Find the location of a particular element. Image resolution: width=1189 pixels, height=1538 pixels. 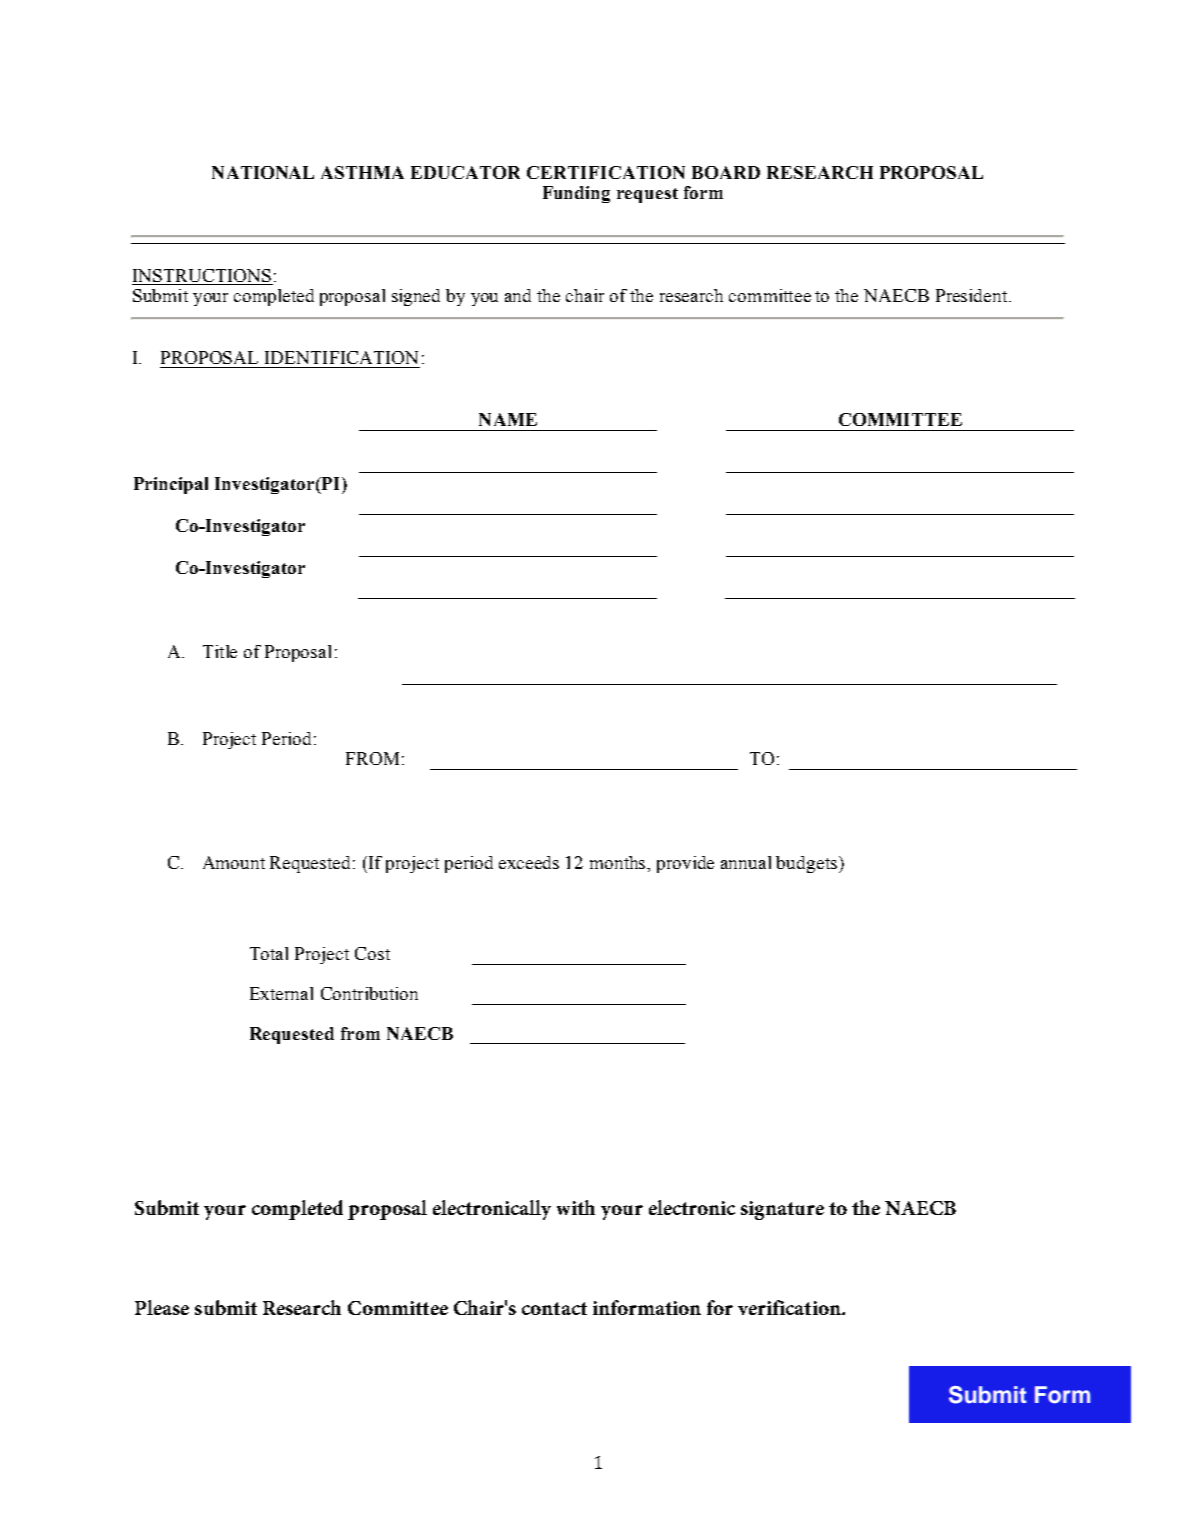

Please is located at coordinates (162, 1307).
